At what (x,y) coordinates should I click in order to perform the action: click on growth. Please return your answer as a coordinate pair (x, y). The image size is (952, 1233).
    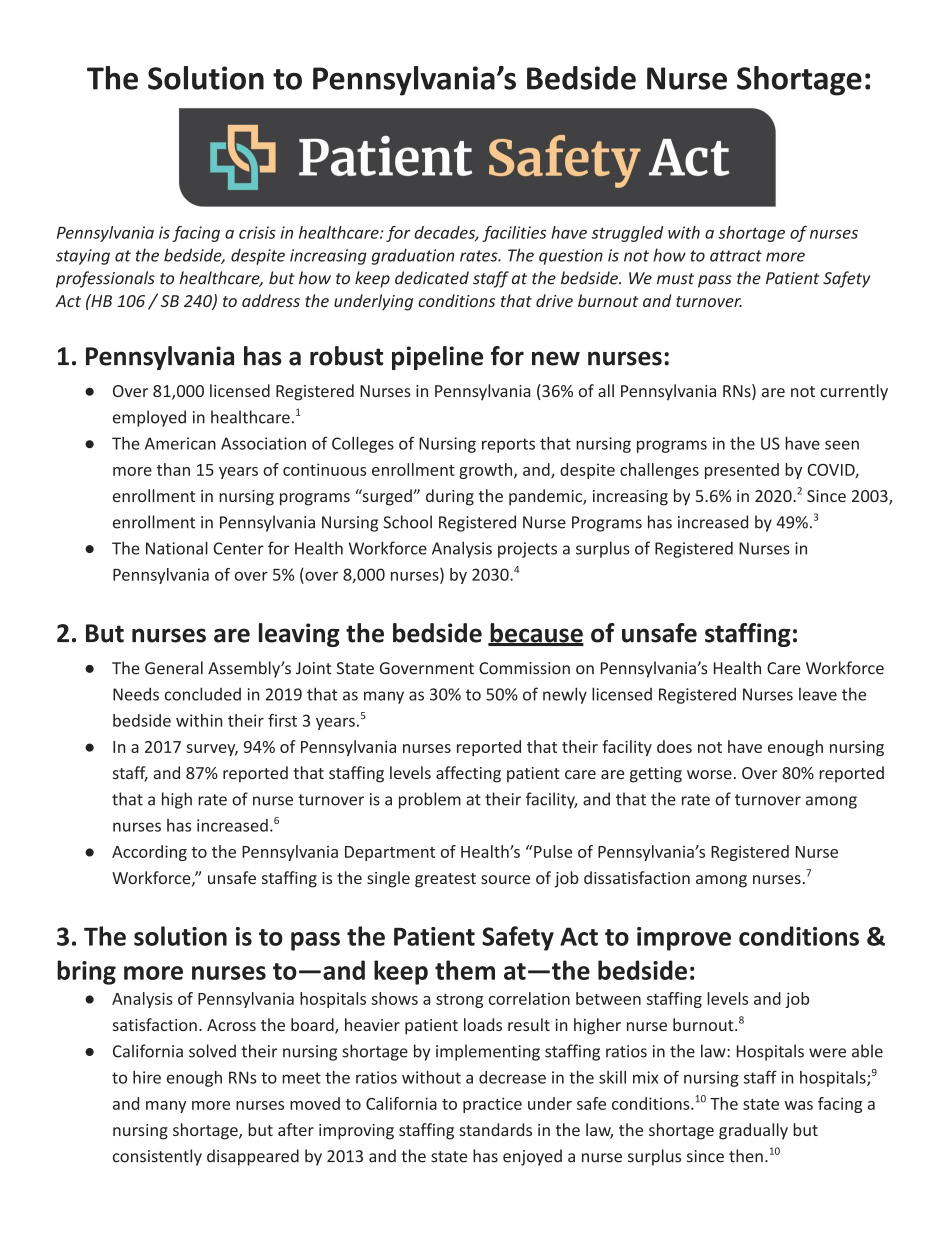
    Looking at the image, I should click on (485, 471).
